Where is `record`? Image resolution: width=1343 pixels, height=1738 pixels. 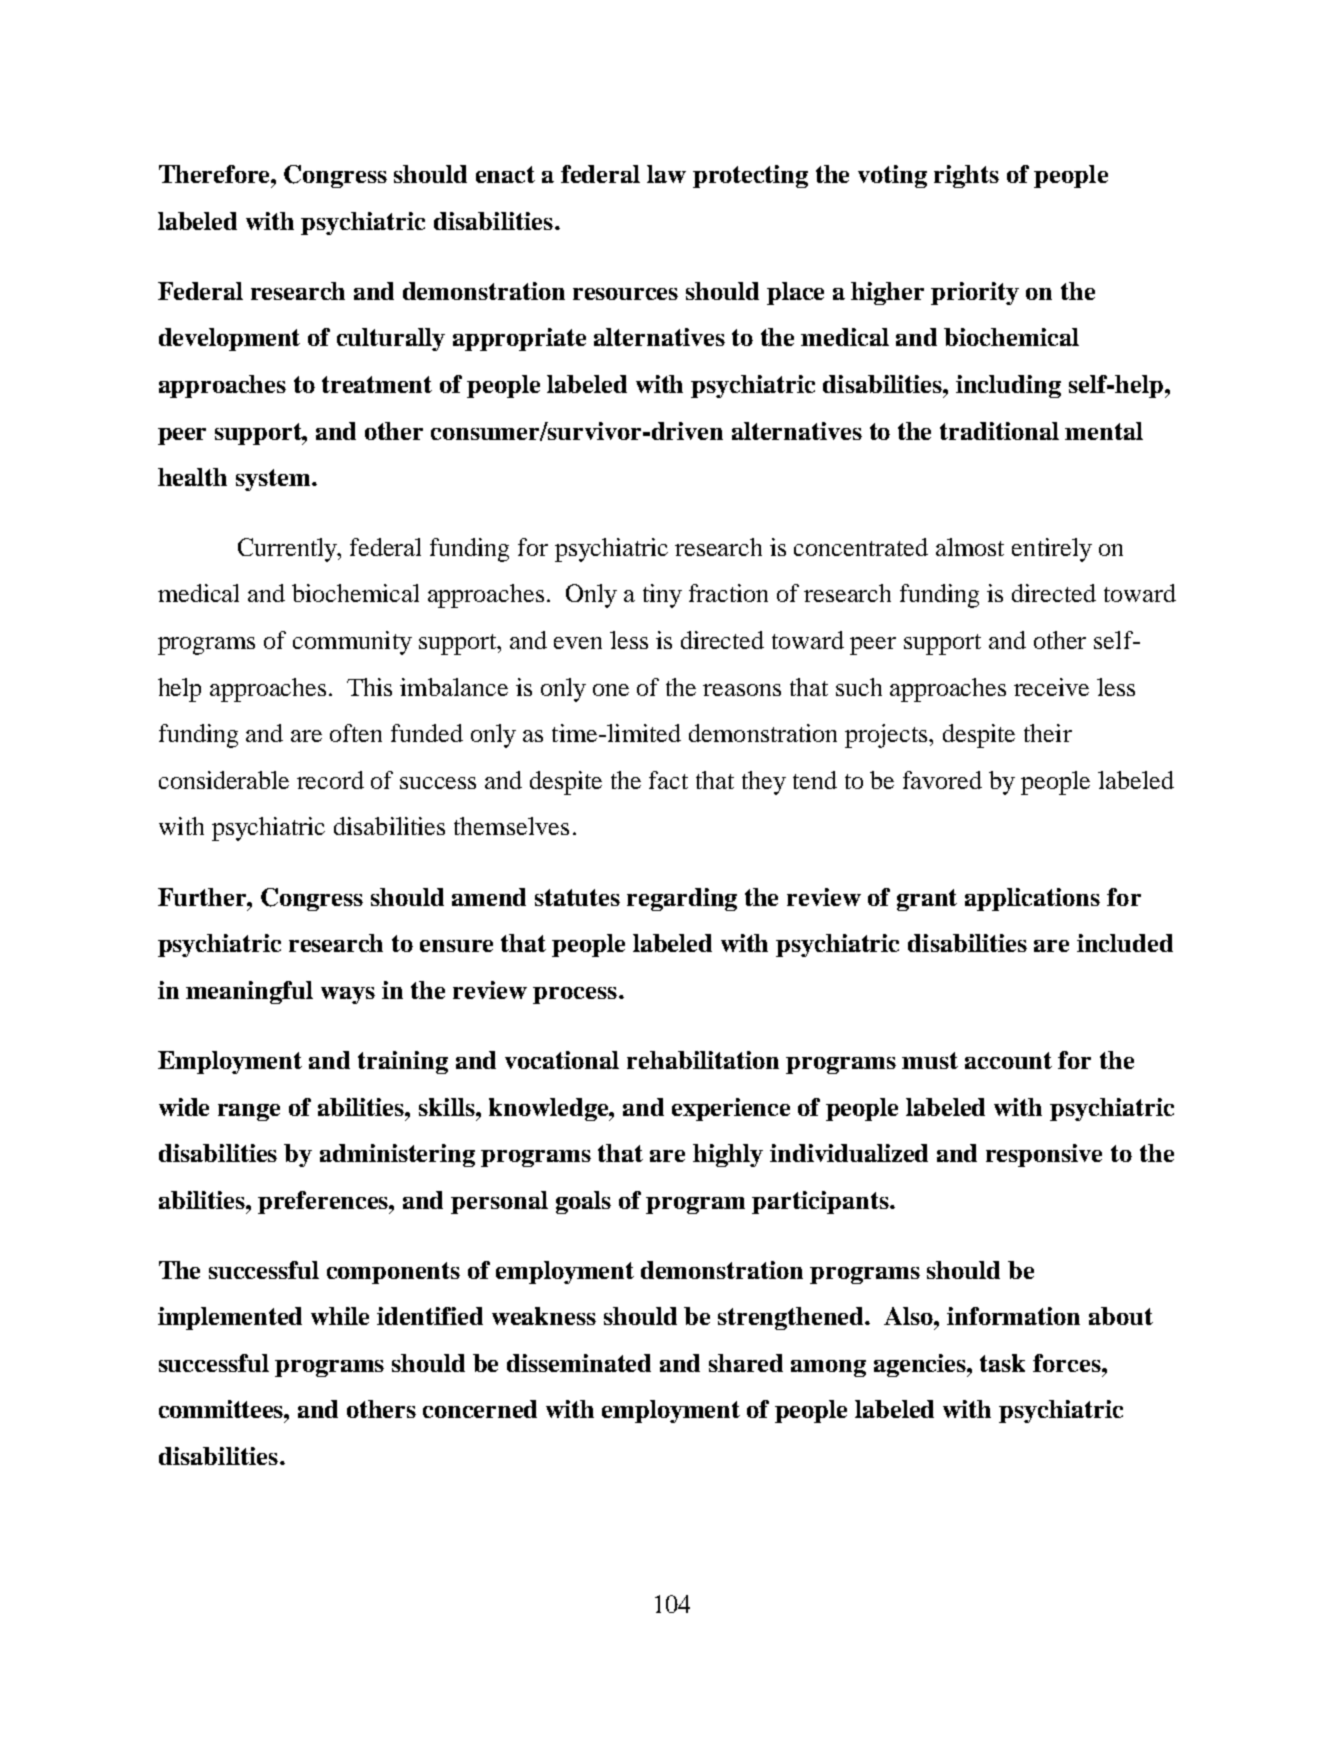 record is located at coordinates (330, 780).
